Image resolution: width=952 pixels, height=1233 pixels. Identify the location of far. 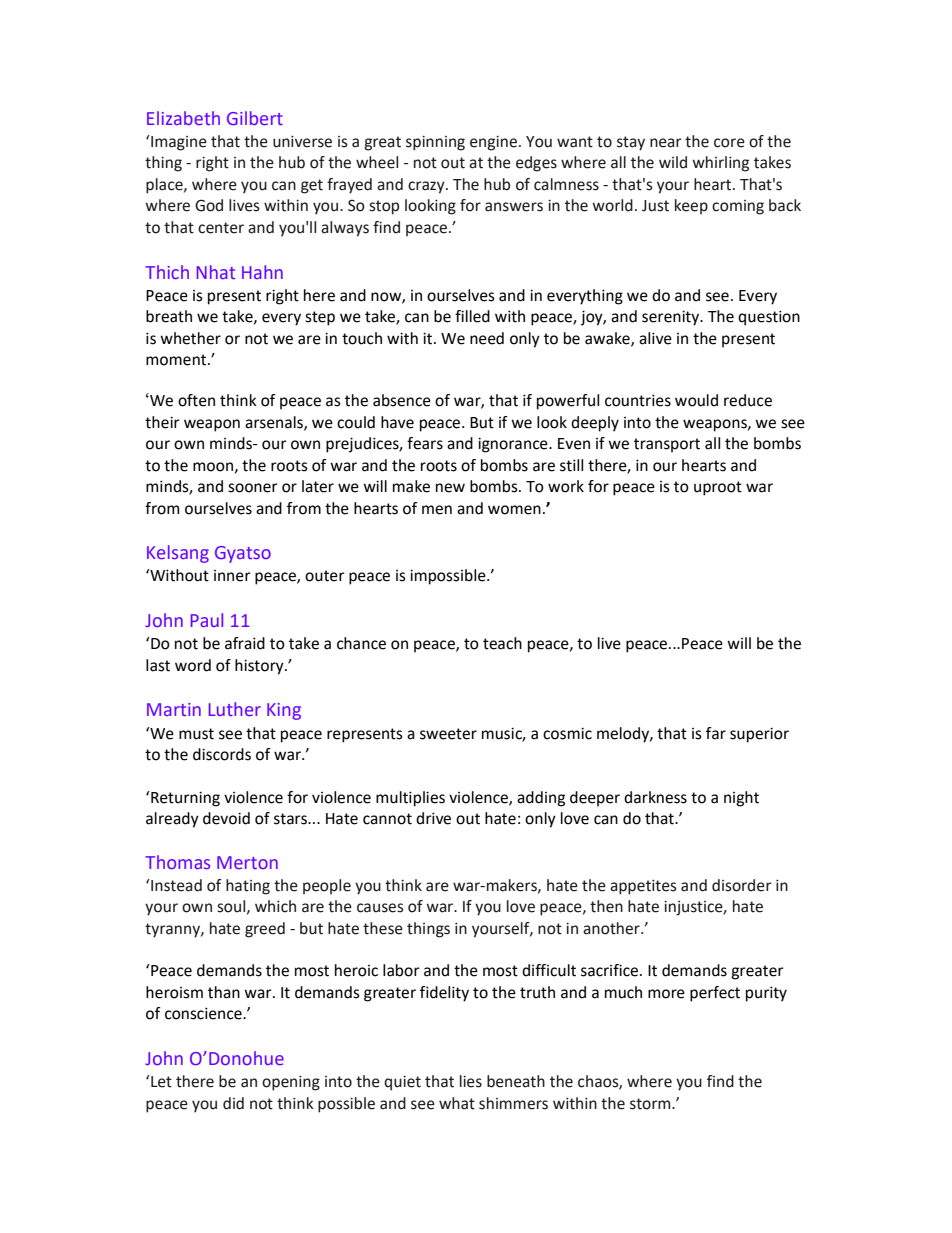
(716, 733).
